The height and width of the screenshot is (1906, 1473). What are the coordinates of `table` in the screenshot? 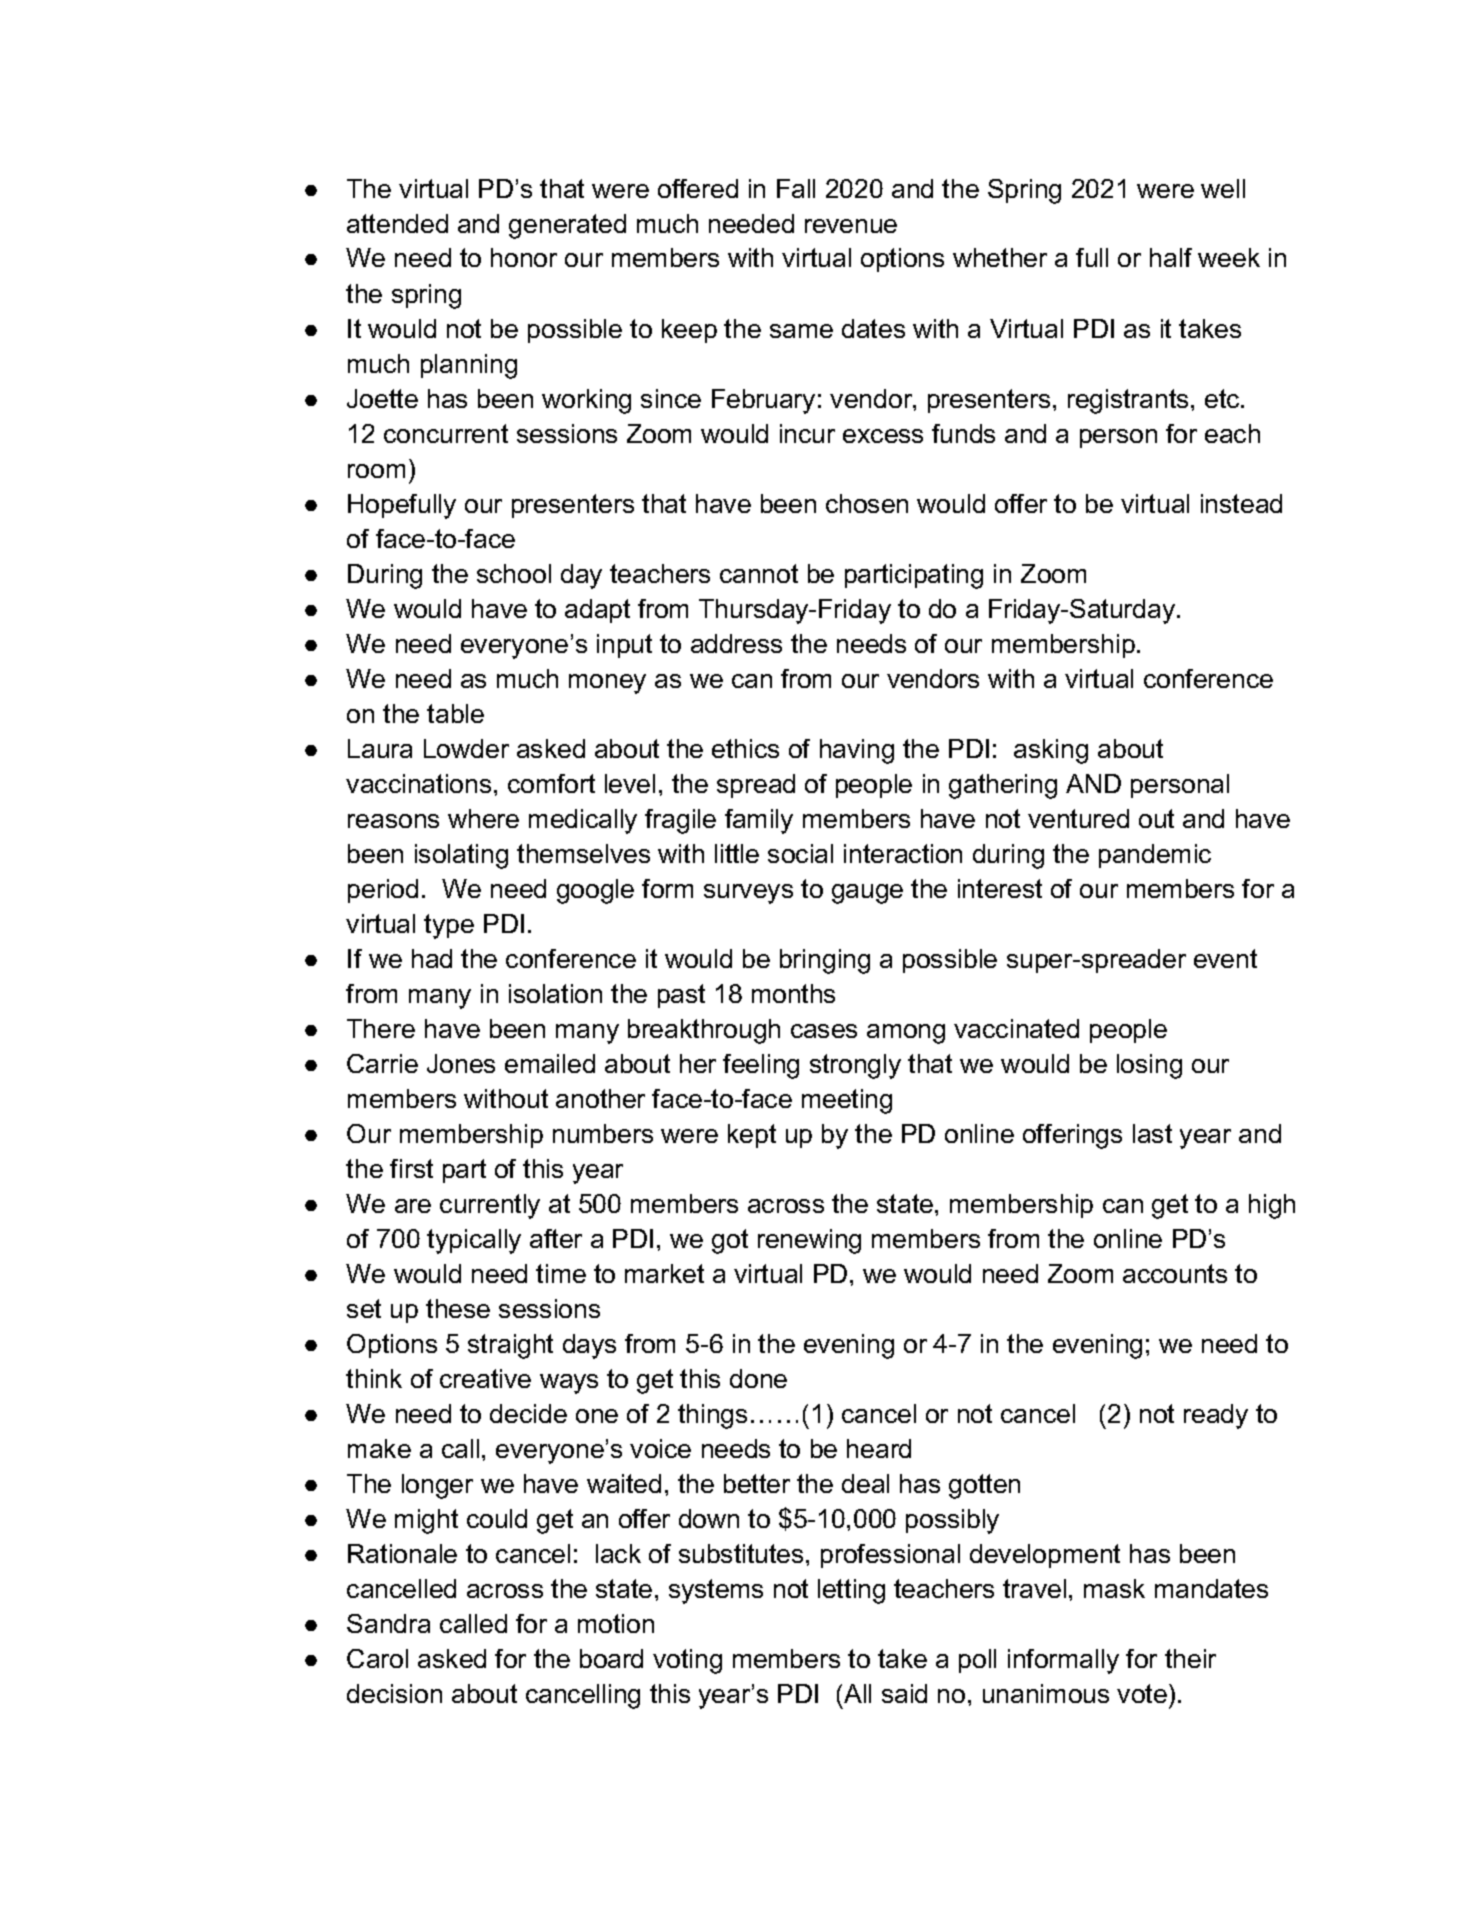 It's located at (455, 713).
